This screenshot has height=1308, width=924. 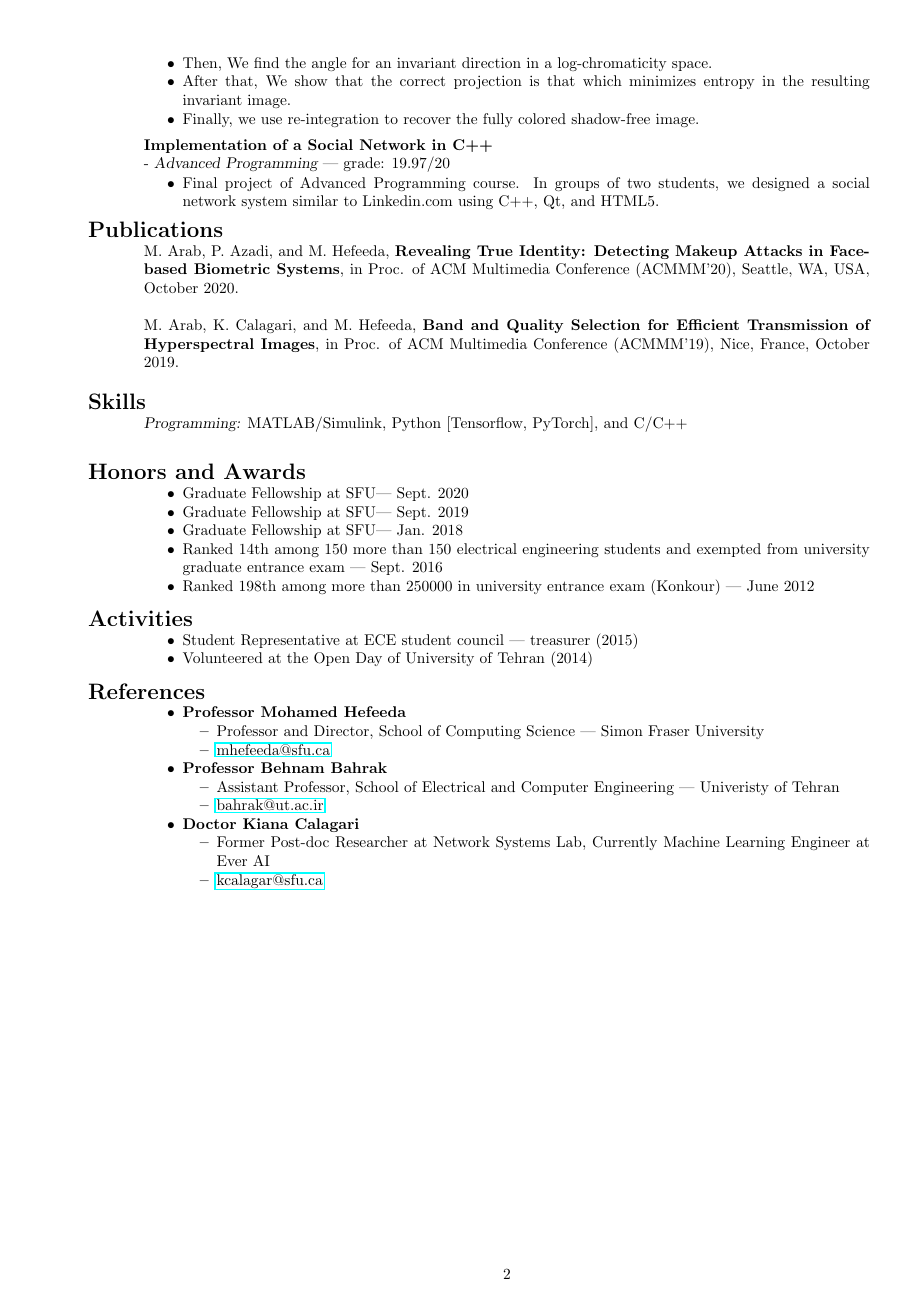 I want to click on Publications, so click(x=155, y=229).
